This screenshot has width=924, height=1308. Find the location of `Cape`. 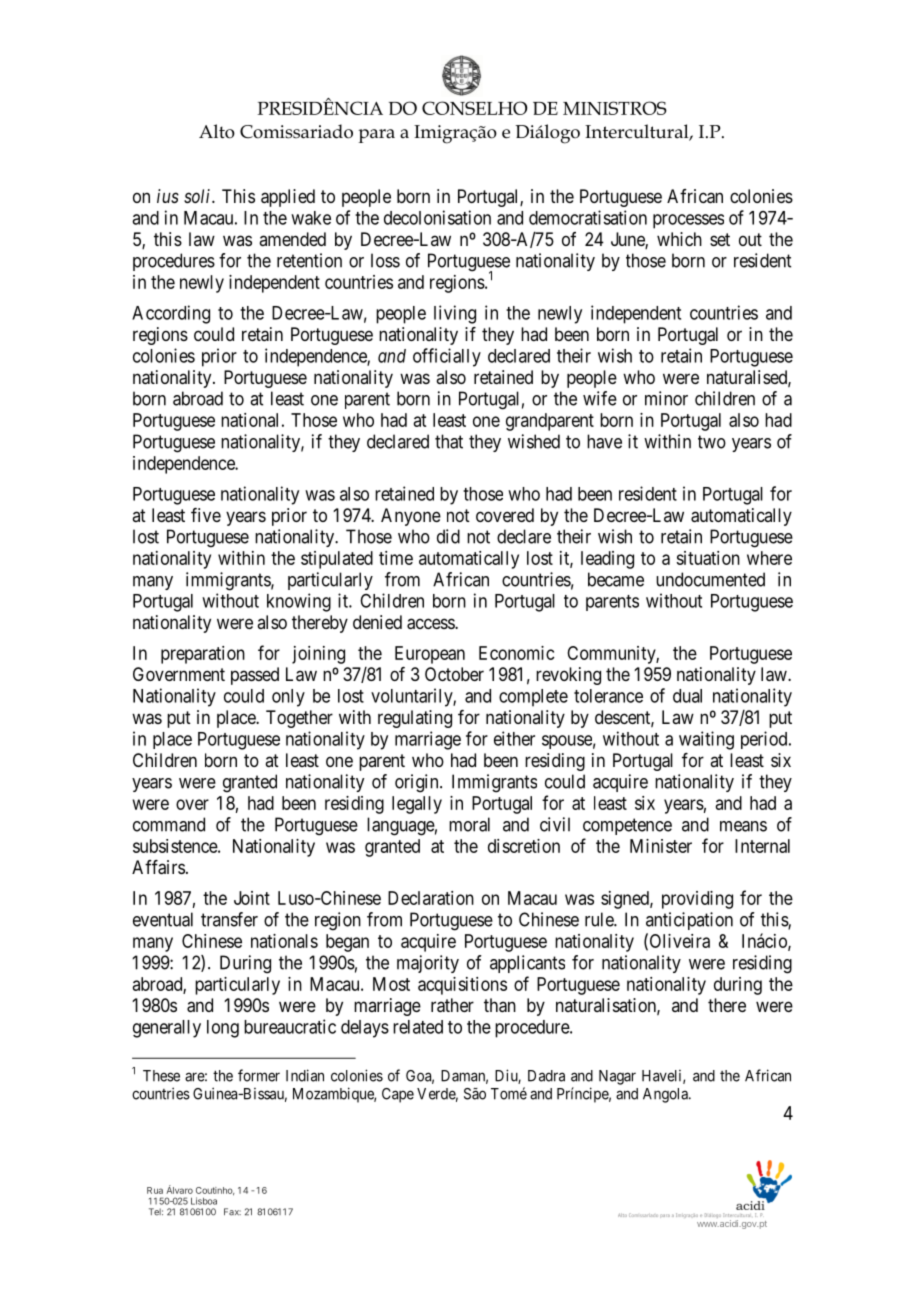

Cape is located at coordinates (398, 1095).
